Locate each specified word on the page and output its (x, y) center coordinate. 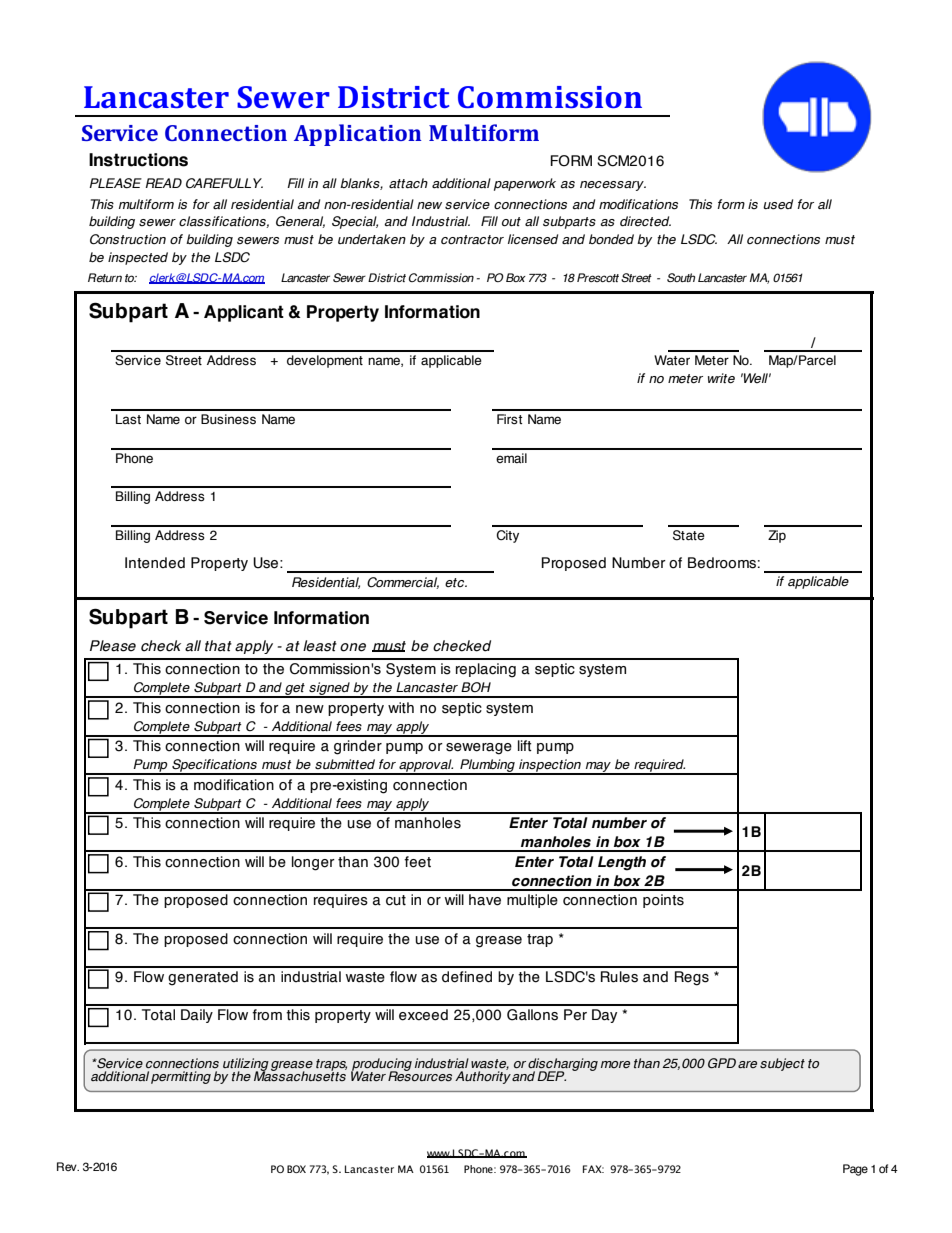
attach (408, 183)
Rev (68, 1166)
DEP (551, 1076)
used (778, 204)
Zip (777, 536)
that (218, 646)
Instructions (138, 160)
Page (855, 1170)
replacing (486, 670)
